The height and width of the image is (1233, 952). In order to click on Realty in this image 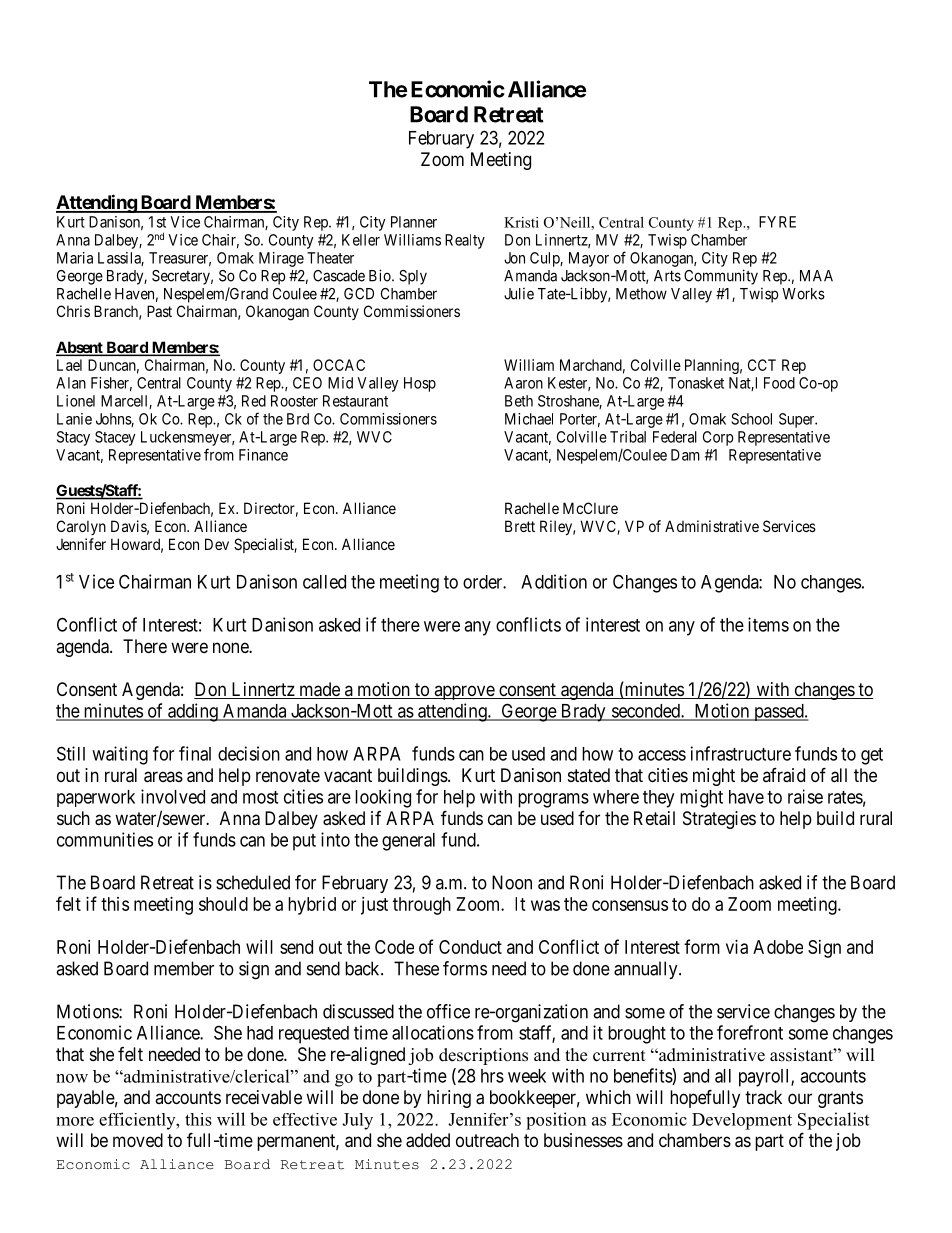, I will do `click(465, 241)`.
